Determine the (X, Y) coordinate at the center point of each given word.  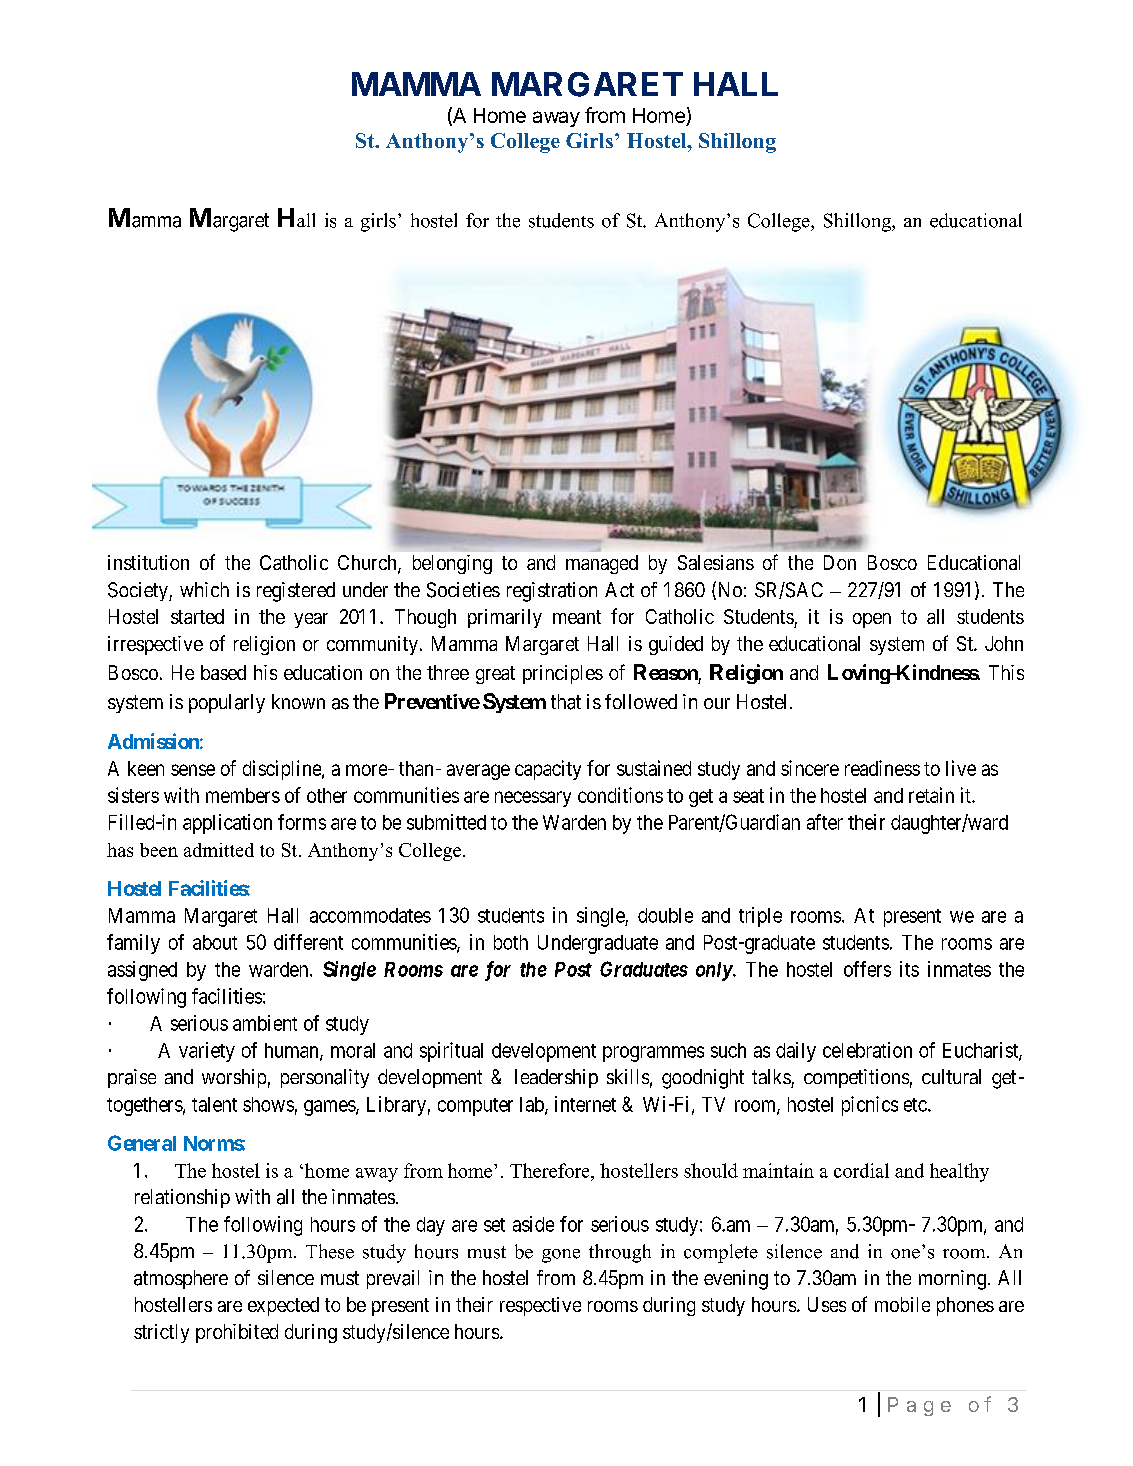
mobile (902, 1304)
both (511, 942)
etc (915, 1105)
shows (268, 1104)
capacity (548, 770)
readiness (882, 768)
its (909, 969)
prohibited (237, 1333)
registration (552, 592)
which (204, 589)
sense (193, 770)
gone (561, 1256)
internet (585, 1104)
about (215, 942)
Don (840, 562)
